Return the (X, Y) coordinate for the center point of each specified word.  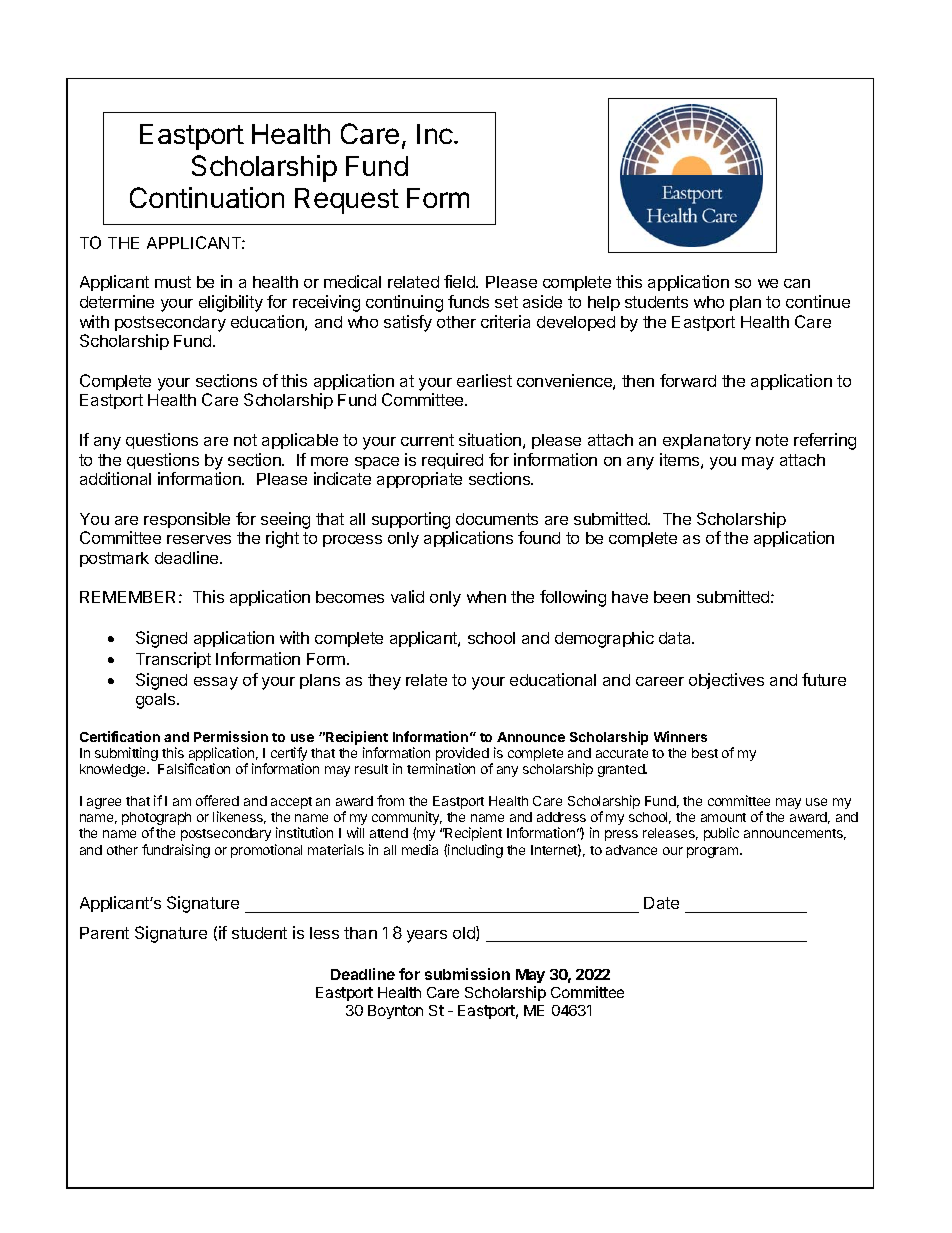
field (460, 281)
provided (462, 755)
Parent (104, 933)
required (452, 461)
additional (115, 478)
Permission (231, 736)
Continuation (207, 197)
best (705, 753)
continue (818, 301)
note (772, 440)
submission (467, 974)
